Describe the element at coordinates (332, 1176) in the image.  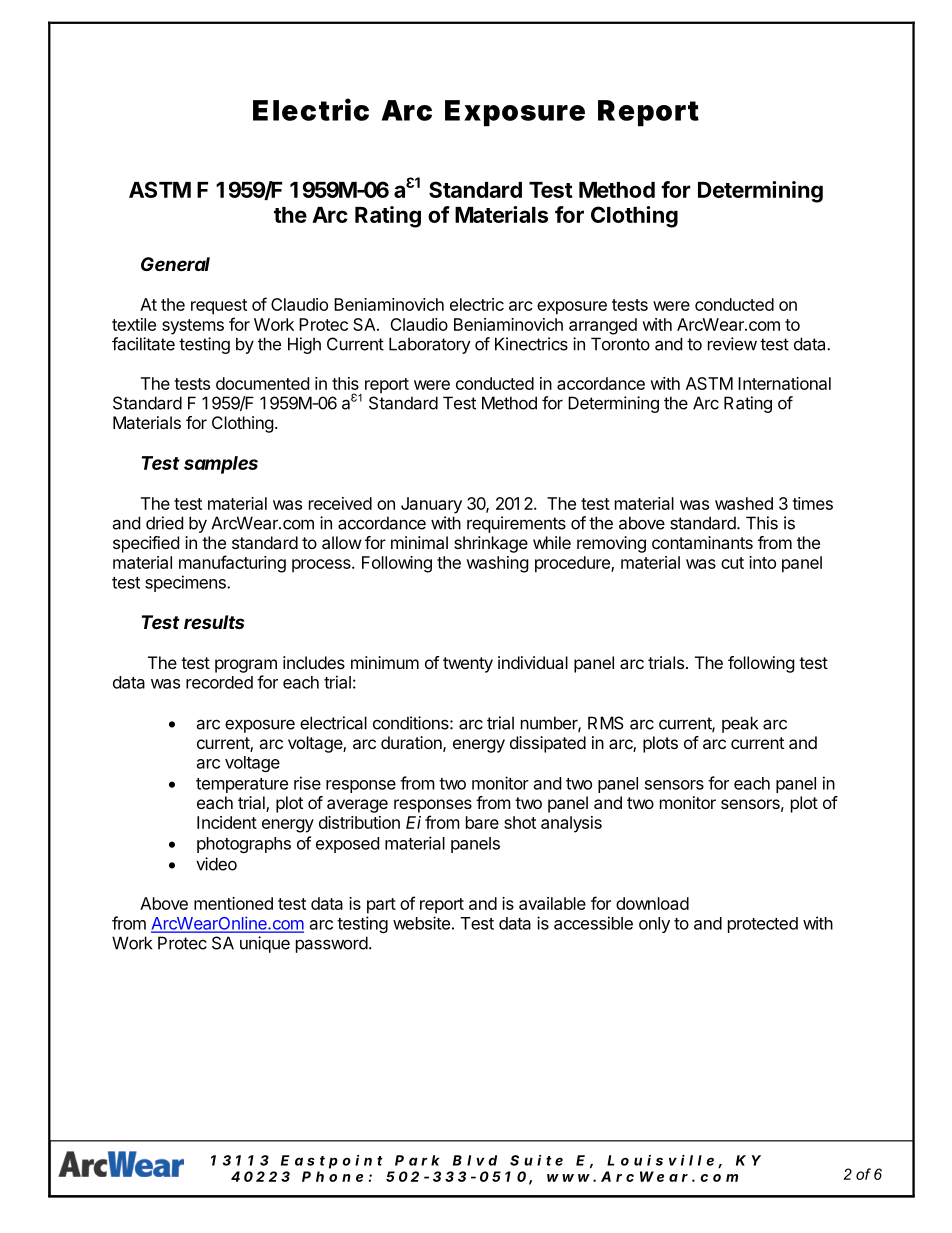
I see `Phone` at that location.
